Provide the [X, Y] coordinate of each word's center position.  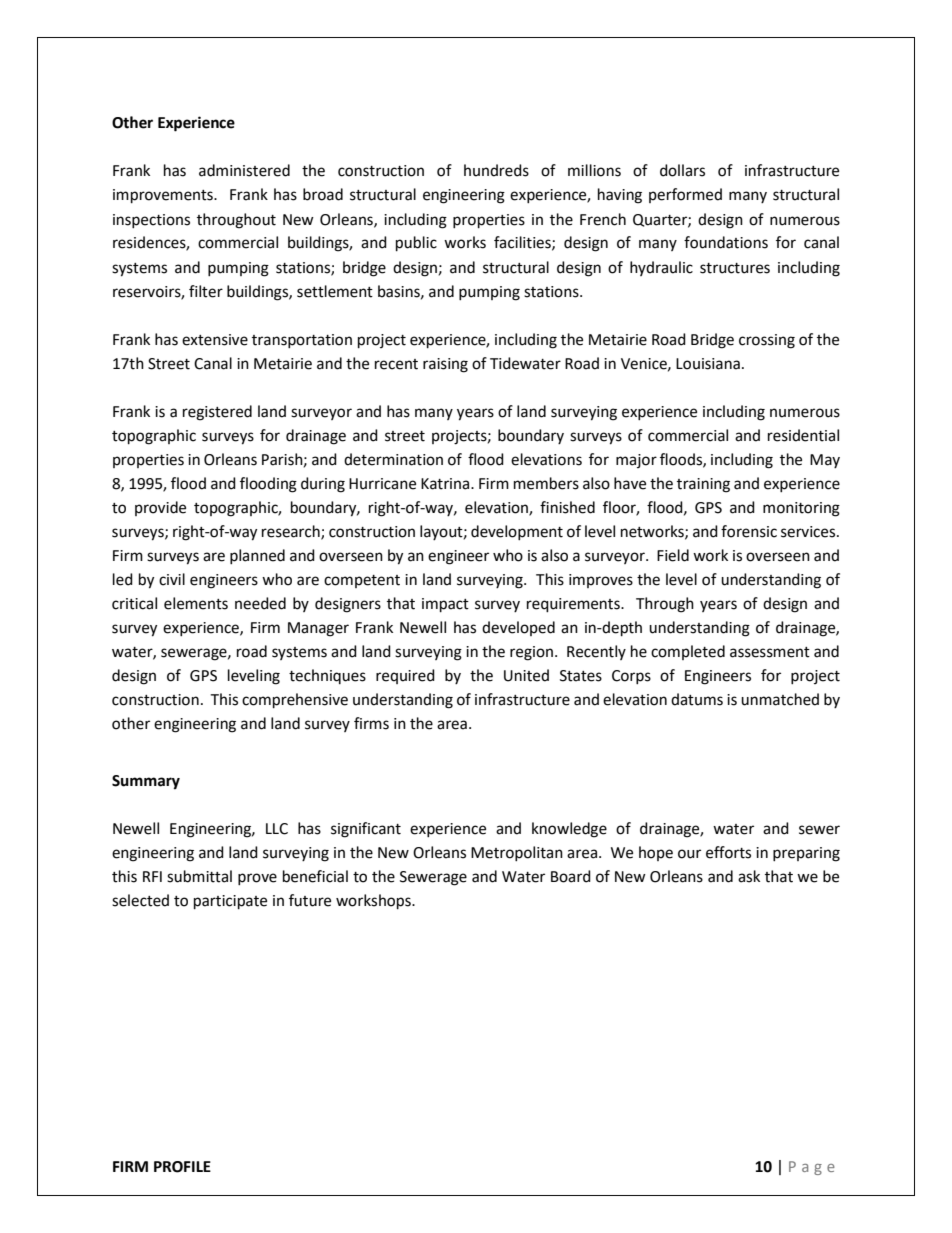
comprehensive [295, 701]
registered [217, 413]
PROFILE [182, 1167]
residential [803, 435]
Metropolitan [517, 853]
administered [244, 170]
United [526, 675]
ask [749, 876]
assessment [770, 652]
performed [685, 195]
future [310, 900]
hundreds [496, 170]
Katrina [446, 484]
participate [230, 902]
